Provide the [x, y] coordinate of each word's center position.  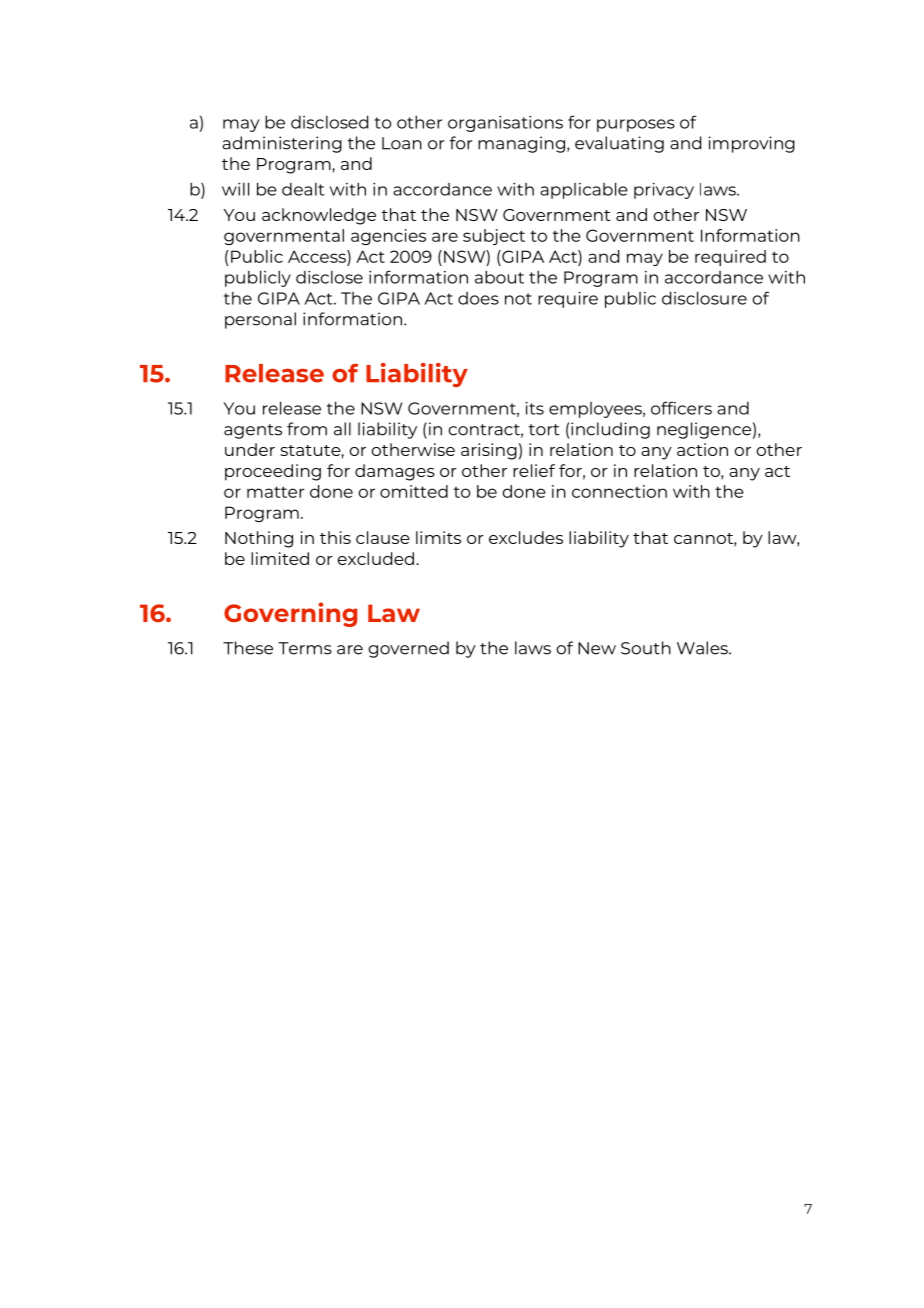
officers [681, 408]
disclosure [704, 298]
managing [521, 144]
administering [282, 144]
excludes [526, 537]
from [307, 429]
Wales [703, 648]
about [499, 277]
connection [619, 491]
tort [544, 430]
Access [318, 256]
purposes [636, 125]
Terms [305, 648]
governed [409, 649]
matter [276, 492]
